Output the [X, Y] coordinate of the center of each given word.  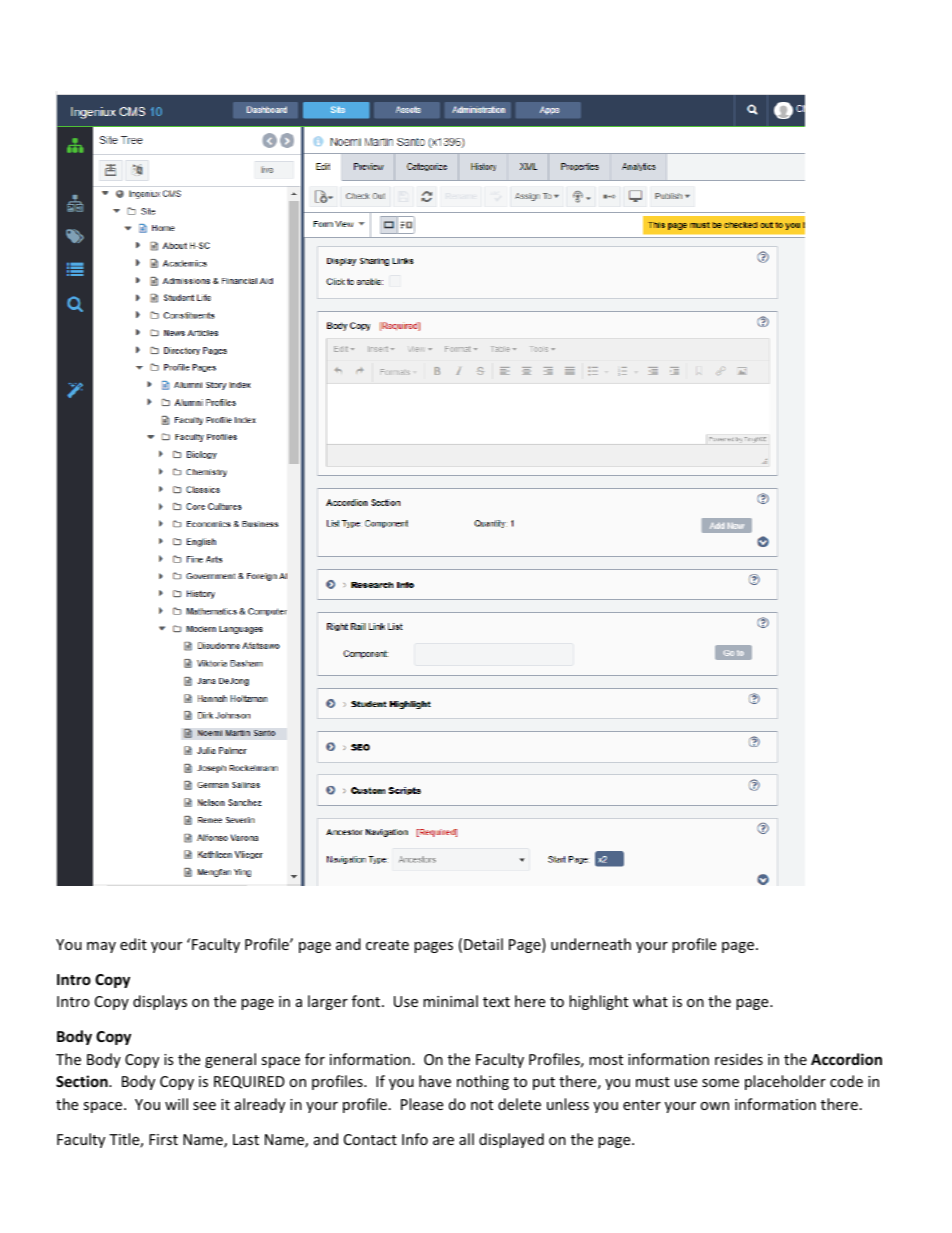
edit [133, 944]
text [496, 1002]
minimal [450, 1001]
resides [739, 1059]
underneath [591, 944]
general [230, 1060]
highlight [598, 1002]
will [176, 1104]
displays [160, 1002]
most [606, 1060]
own [714, 1106]
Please [422, 1104]
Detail [483, 944]
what [650, 1001]
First [163, 1139]
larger [328, 1002]
